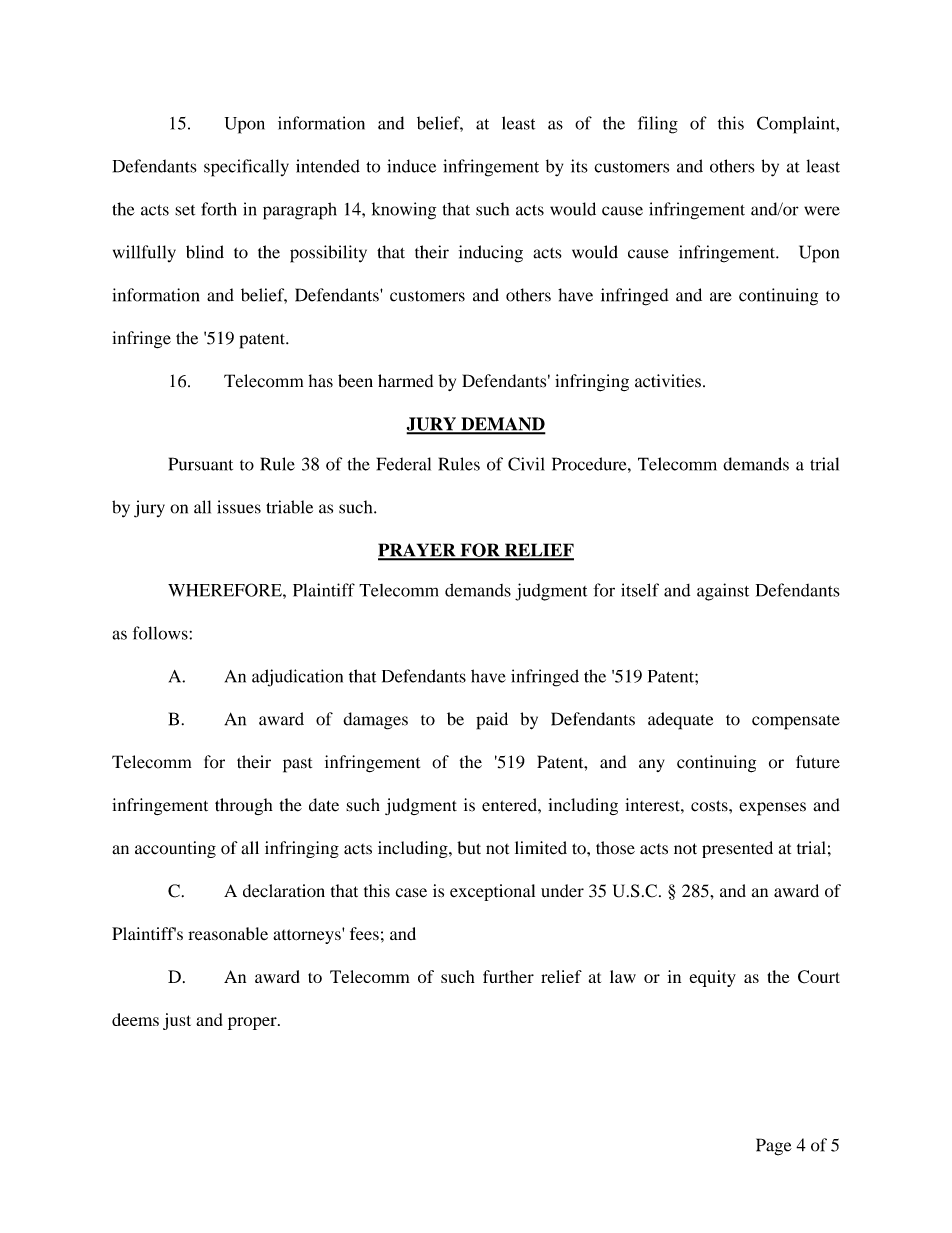 This screenshot has height=1233, width=952. What do you see at coordinates (201, 464) in the screenshot?
I see `Pursuant` at bounding box center [201, 464].
